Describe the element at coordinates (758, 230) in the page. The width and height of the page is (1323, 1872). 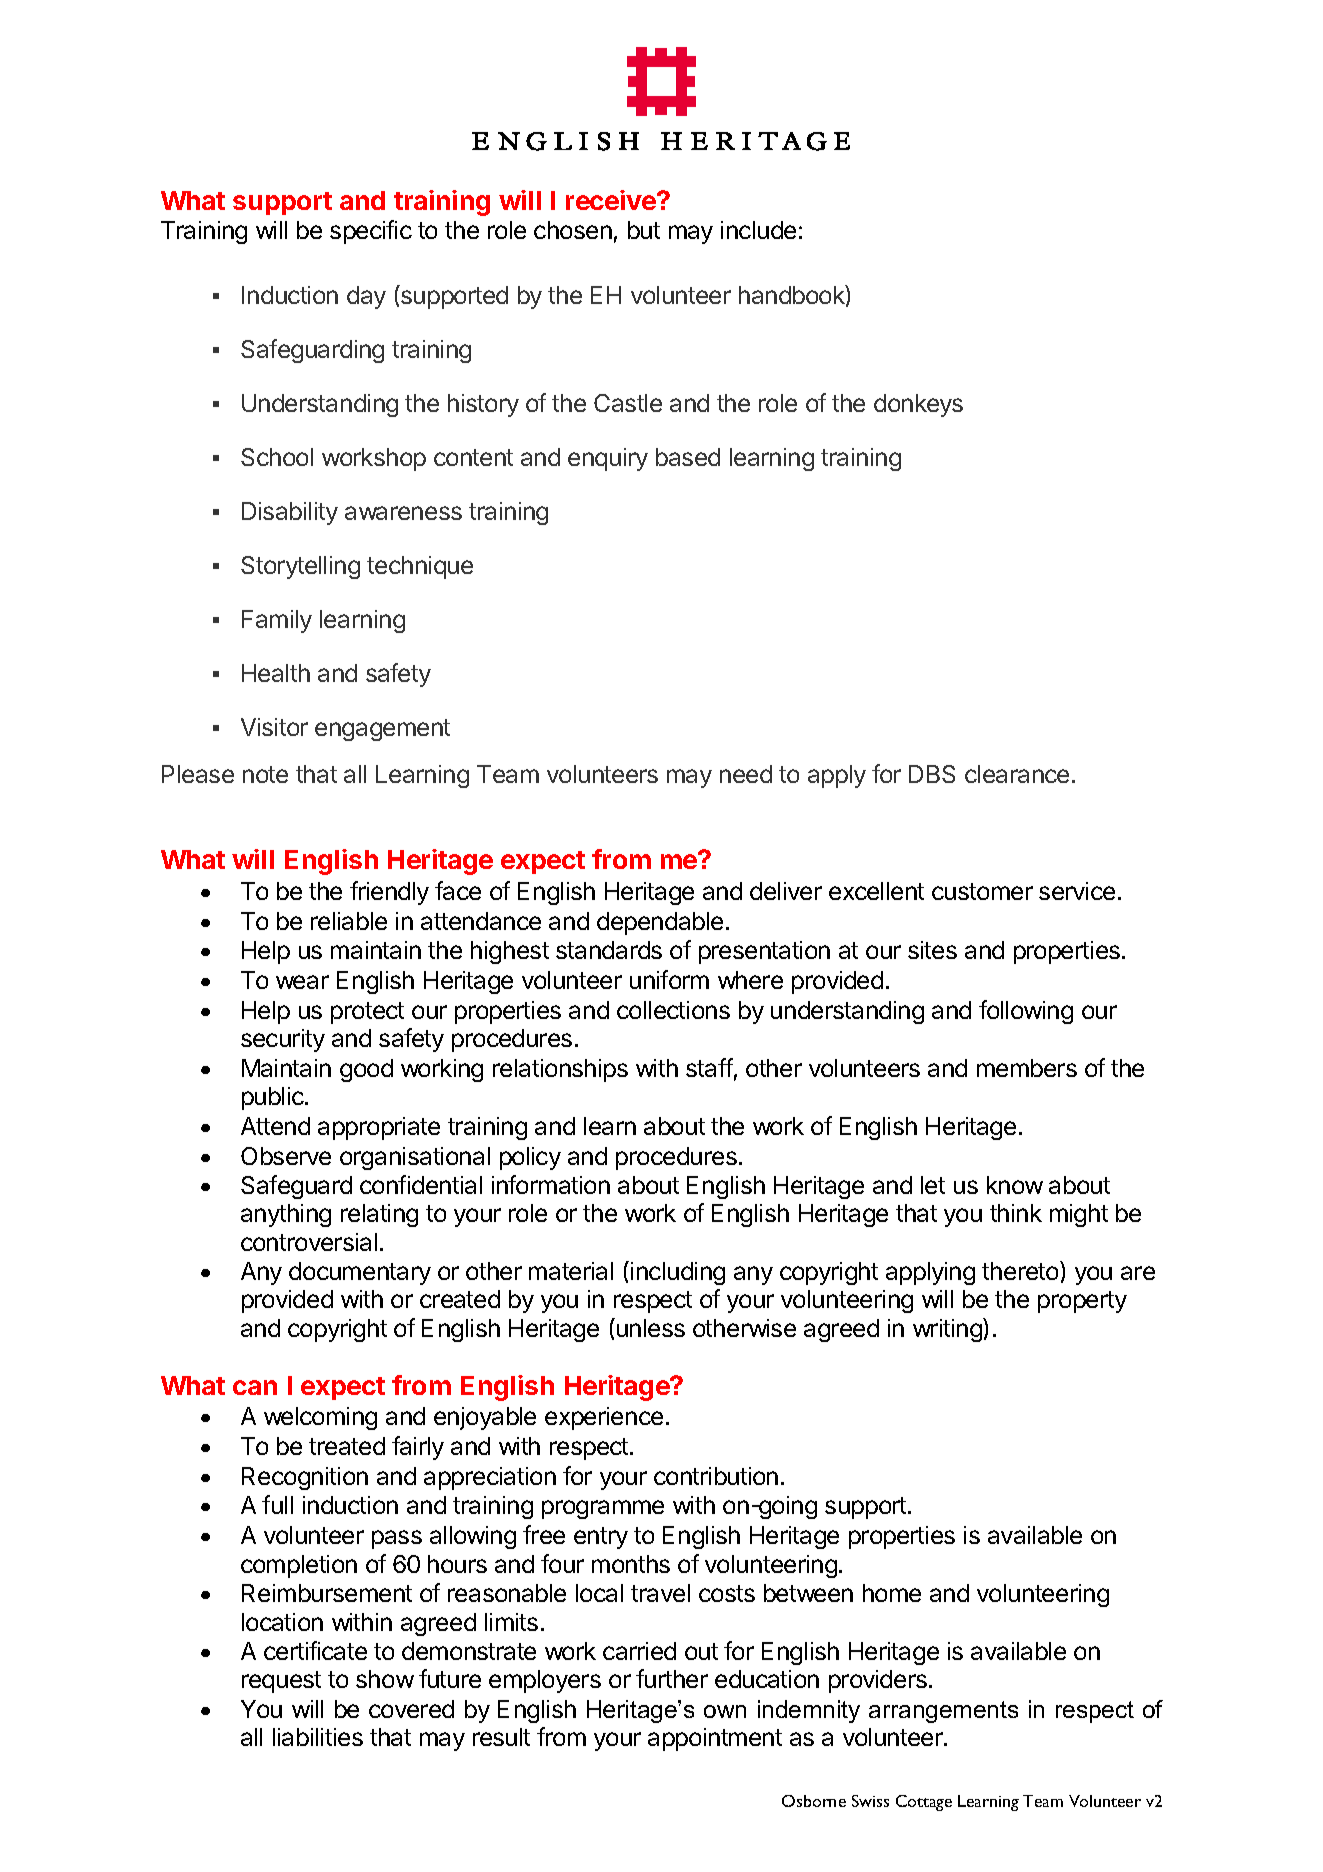
I see `include` at that location.
